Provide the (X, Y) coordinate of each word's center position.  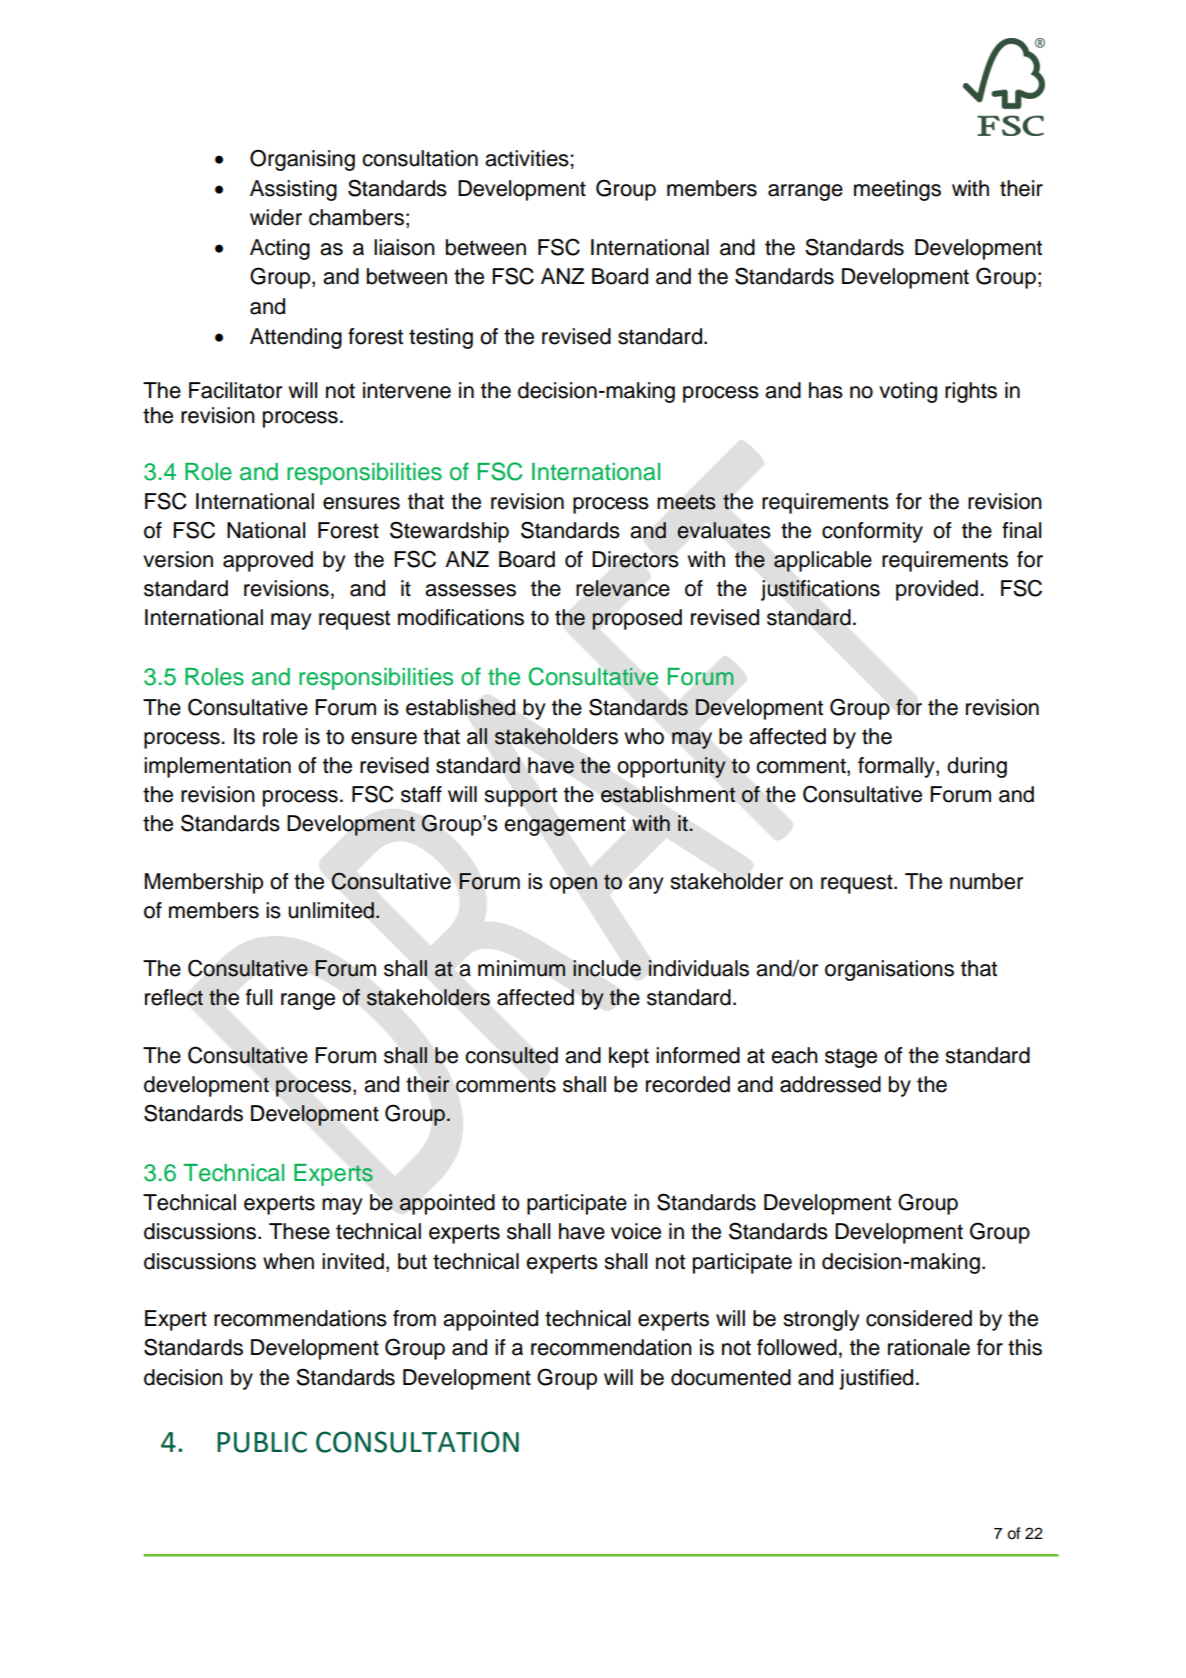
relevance (623, 588)
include (607, 968)
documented (731, 1377)
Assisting (293, 190)
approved (268, 561)
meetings (897, 190)
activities (527, 158)
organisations (889, 970)
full (259, 997)
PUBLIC (262, 1442)
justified (876, 1379)
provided (937, 590)
